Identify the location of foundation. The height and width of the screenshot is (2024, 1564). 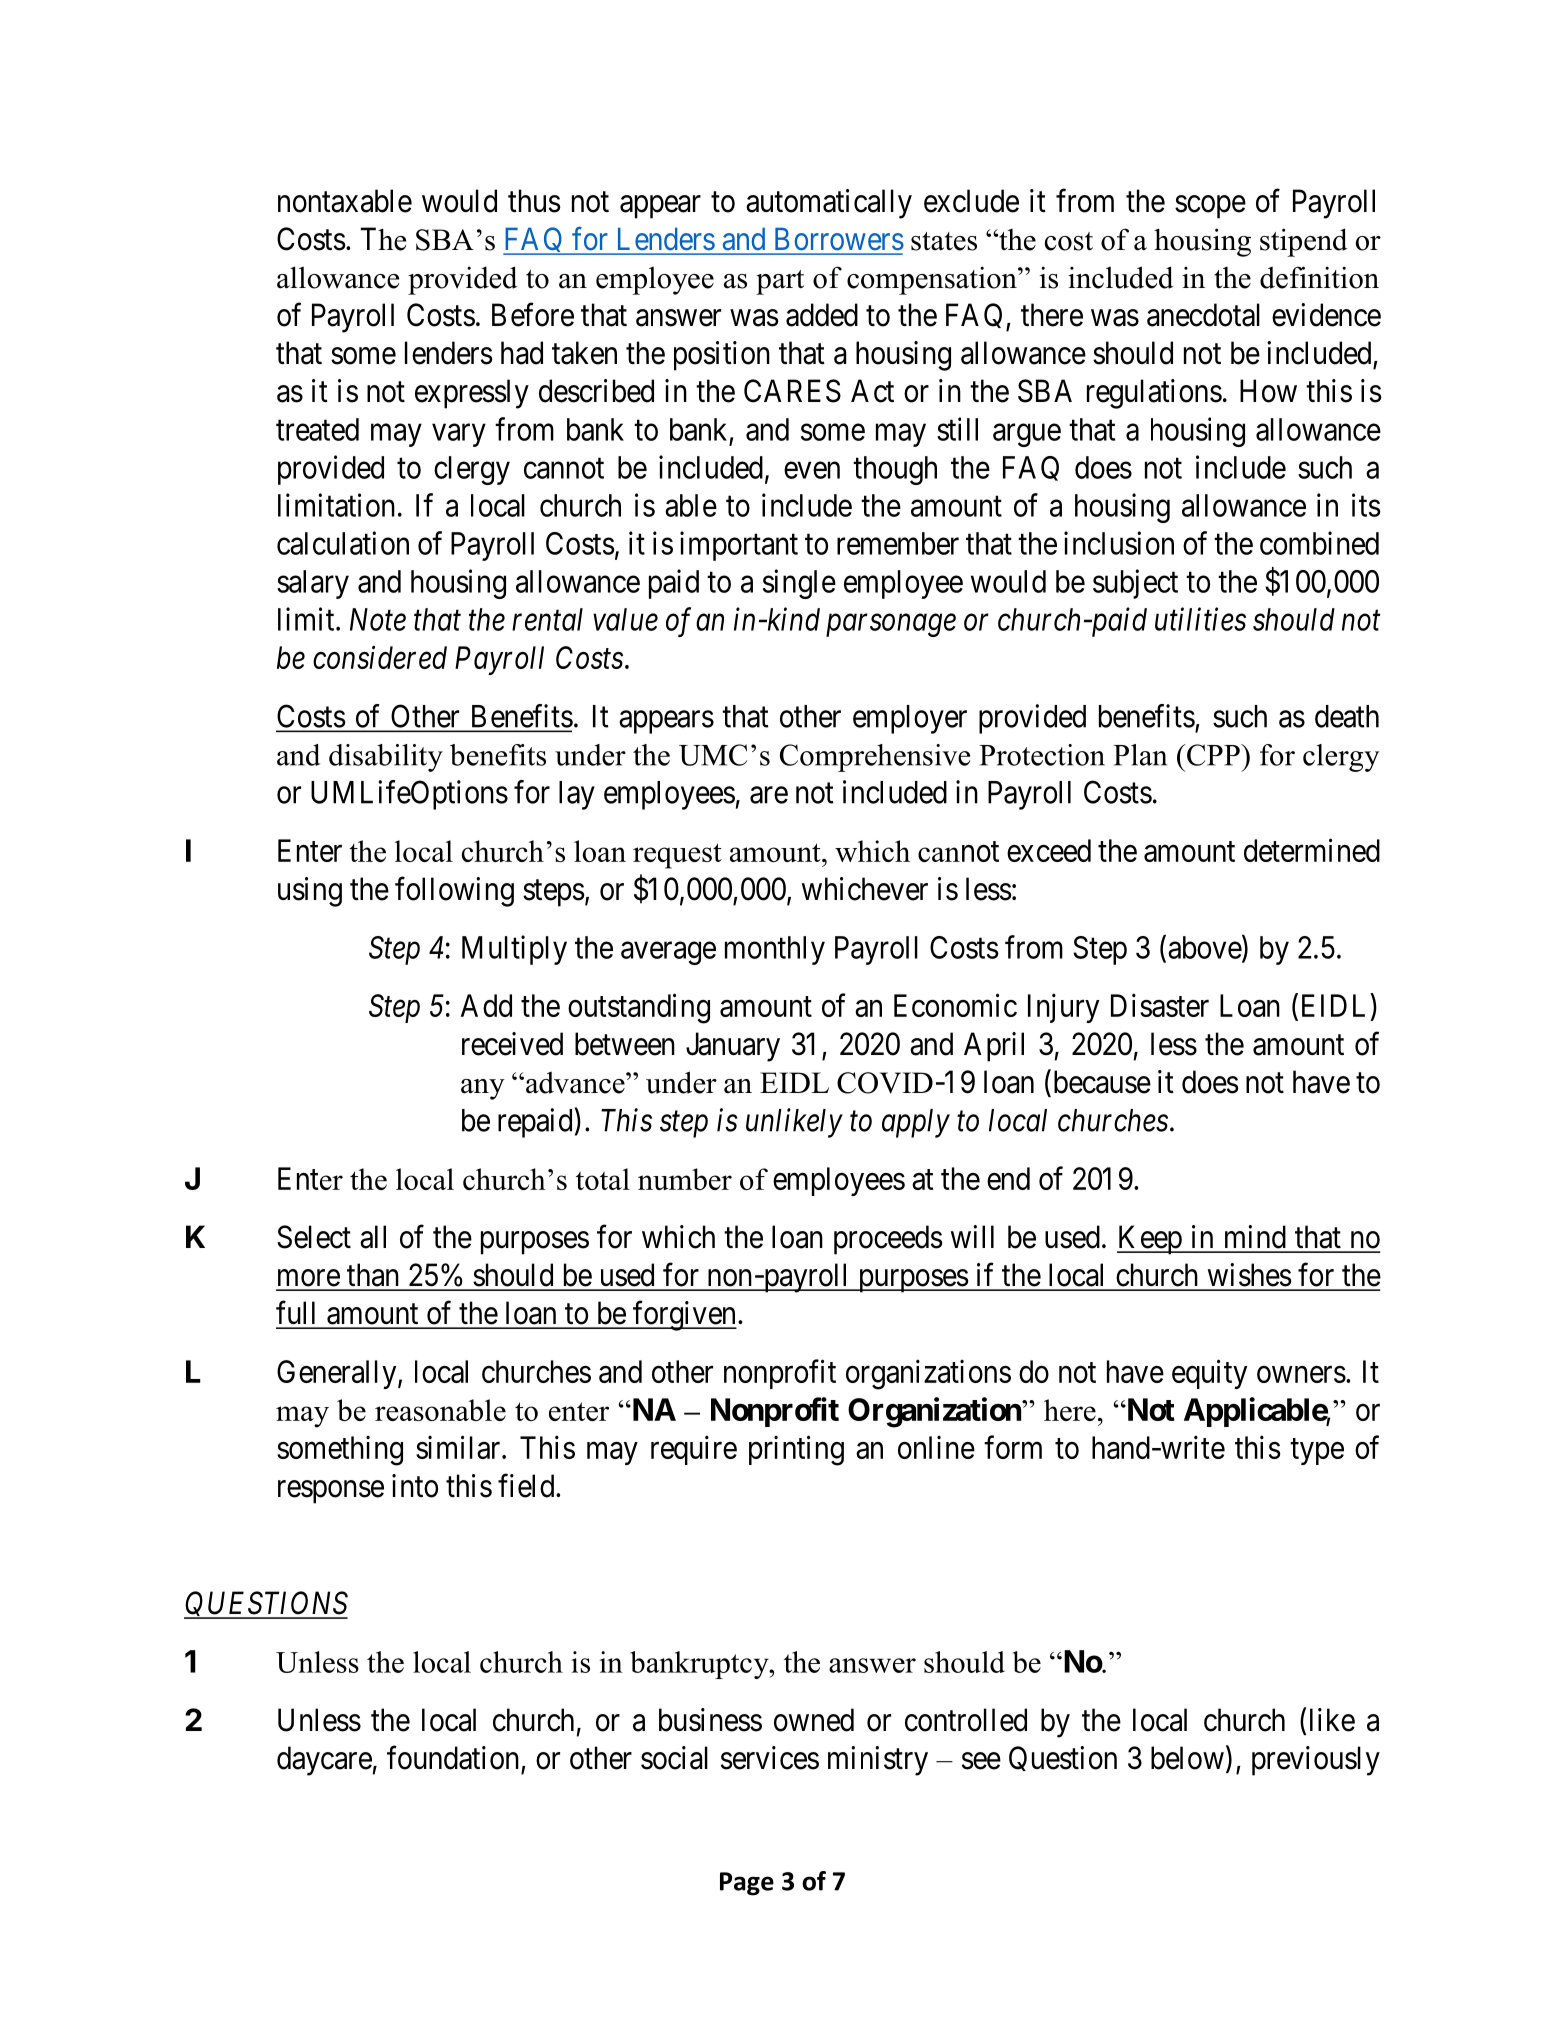
(453, 1758).
